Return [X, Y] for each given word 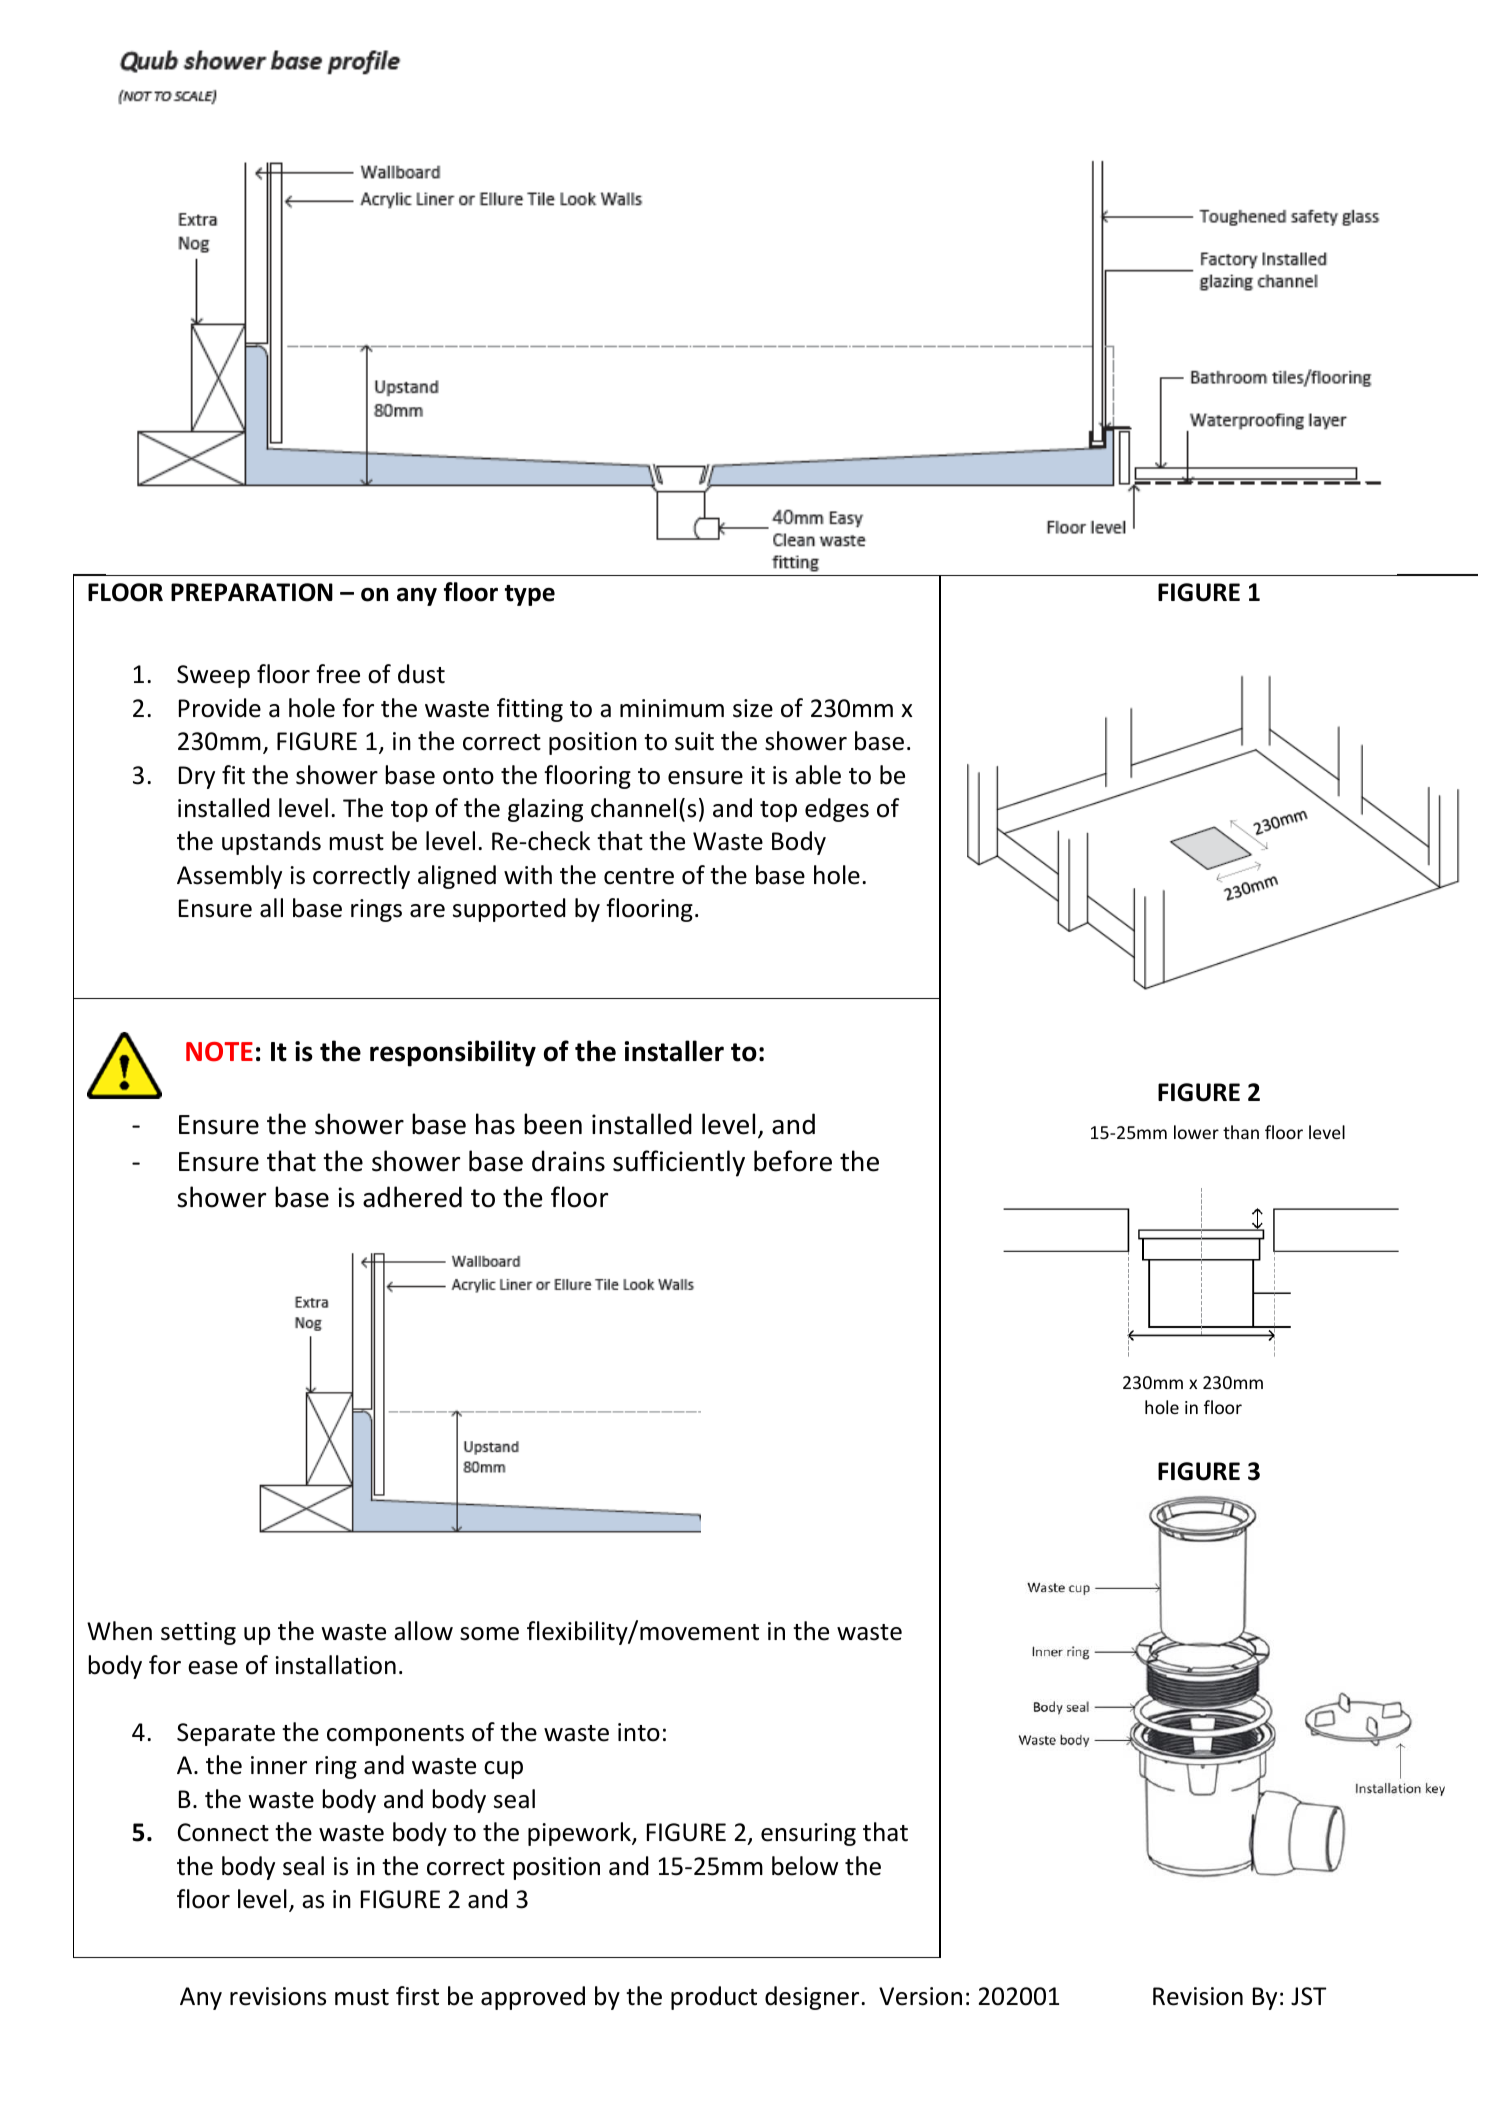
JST [1309, 1996]
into [639, 1732]
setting [198, 1633]
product [714, 1998]
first [417, 1996]
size [753, 708]
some [489, 1634]
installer [674, 1051]
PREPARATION [252, 592]
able [818, 775]
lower [1196, 1132]
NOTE [219, 1052]
